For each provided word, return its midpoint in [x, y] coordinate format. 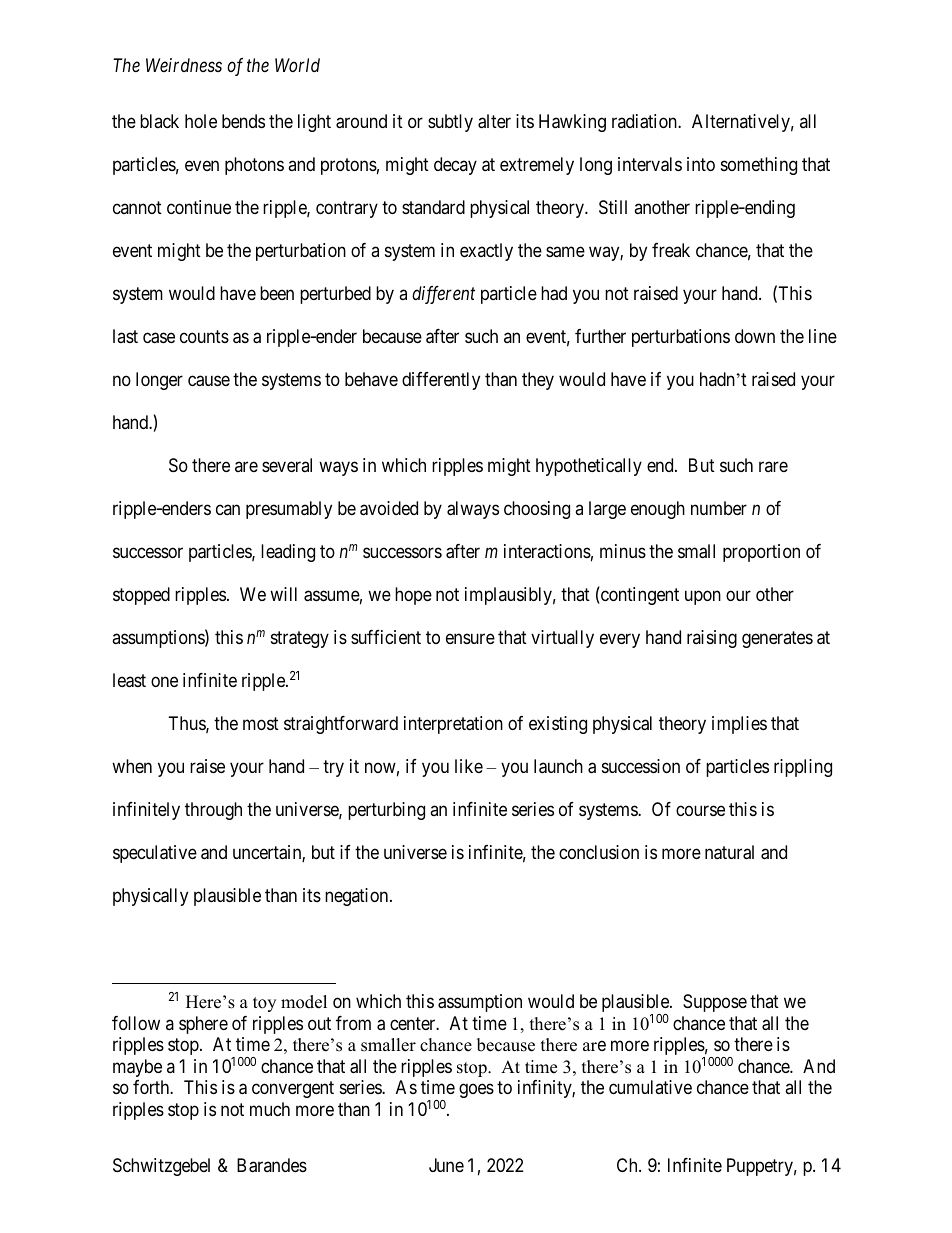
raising [712, 639]
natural [729, 852]
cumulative [650, 1087]
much [270, 1109]
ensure [470, 639]
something [759, 166]
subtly [450, 123]
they [538, 381]
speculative [155, 854]
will [283, 594]
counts [204, 336]
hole [201, 121]
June [446, 1165]
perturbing [386, 811]
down [755, 336]
